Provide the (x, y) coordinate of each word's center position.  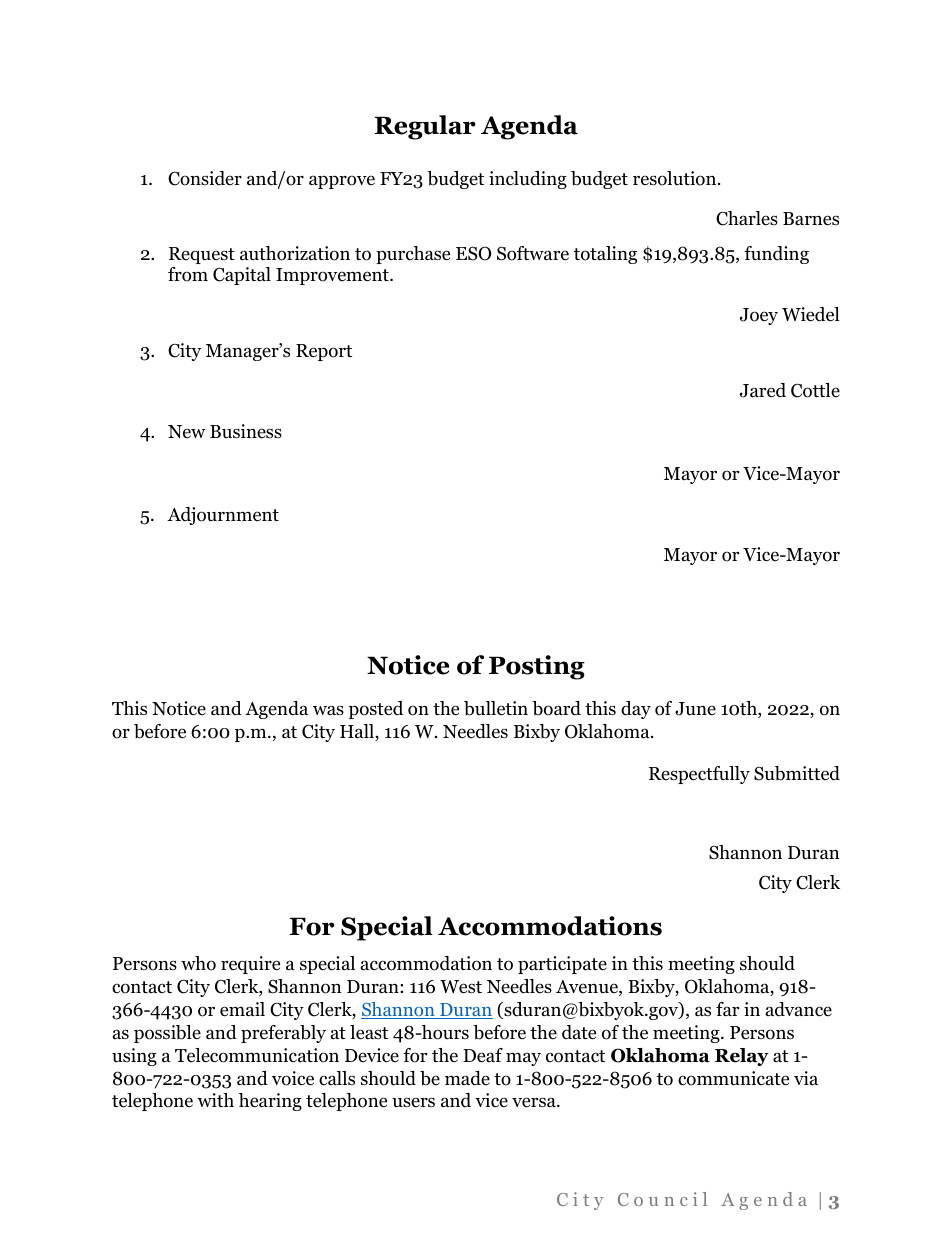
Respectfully (699, 775)
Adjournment (223, 516)
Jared (763, 390)
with (215, 1100)
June (695, 709)
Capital (242, 276)
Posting (537, 667)
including (528, 180)
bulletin (496, 708)
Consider (205, 178)
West (461, 987)
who (198, 963)
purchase (413, 255)
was (328, 710)
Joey (759, 316)
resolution (676, 178)
